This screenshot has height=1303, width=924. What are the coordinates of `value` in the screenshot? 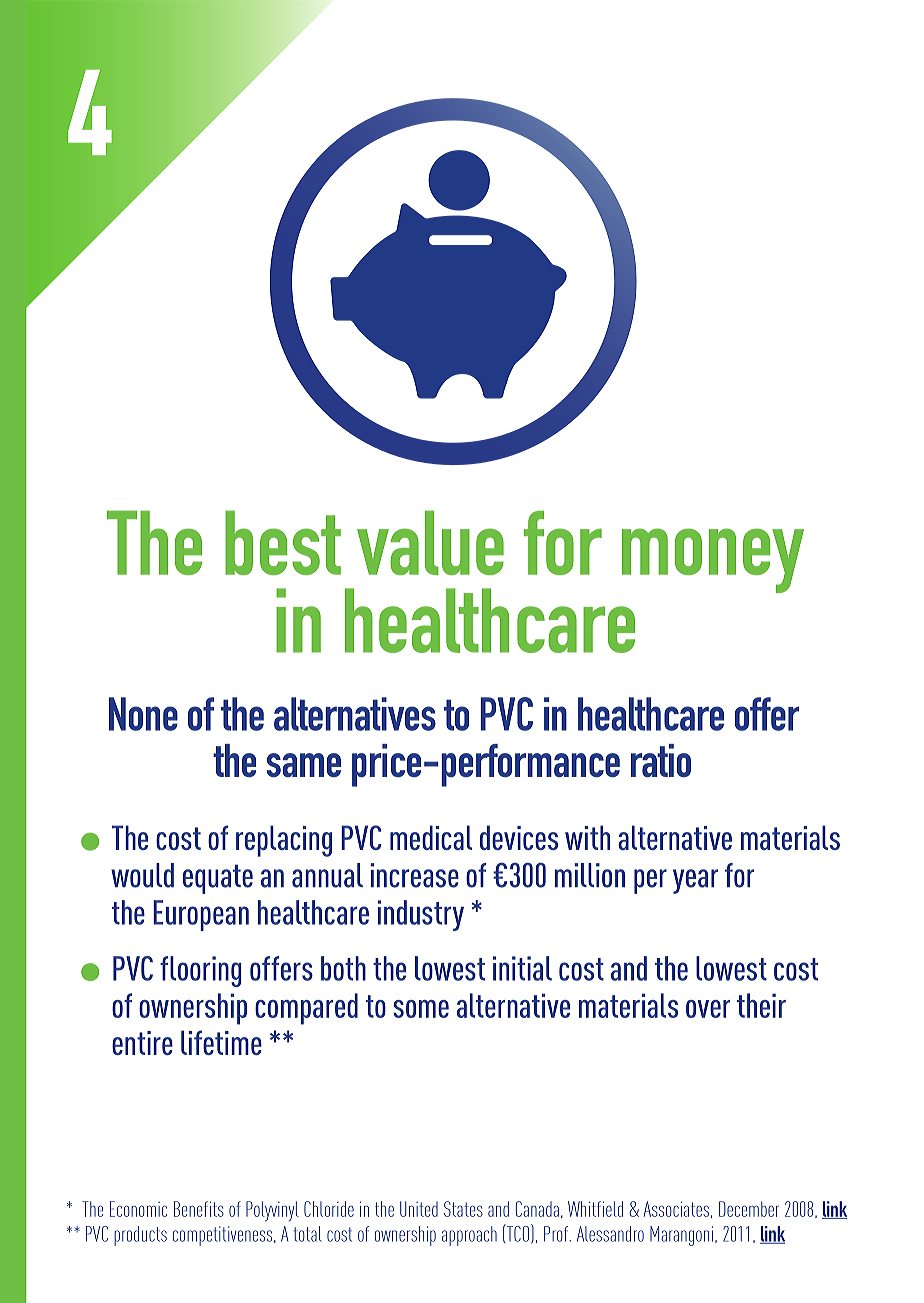 It's located at (430, 542).
